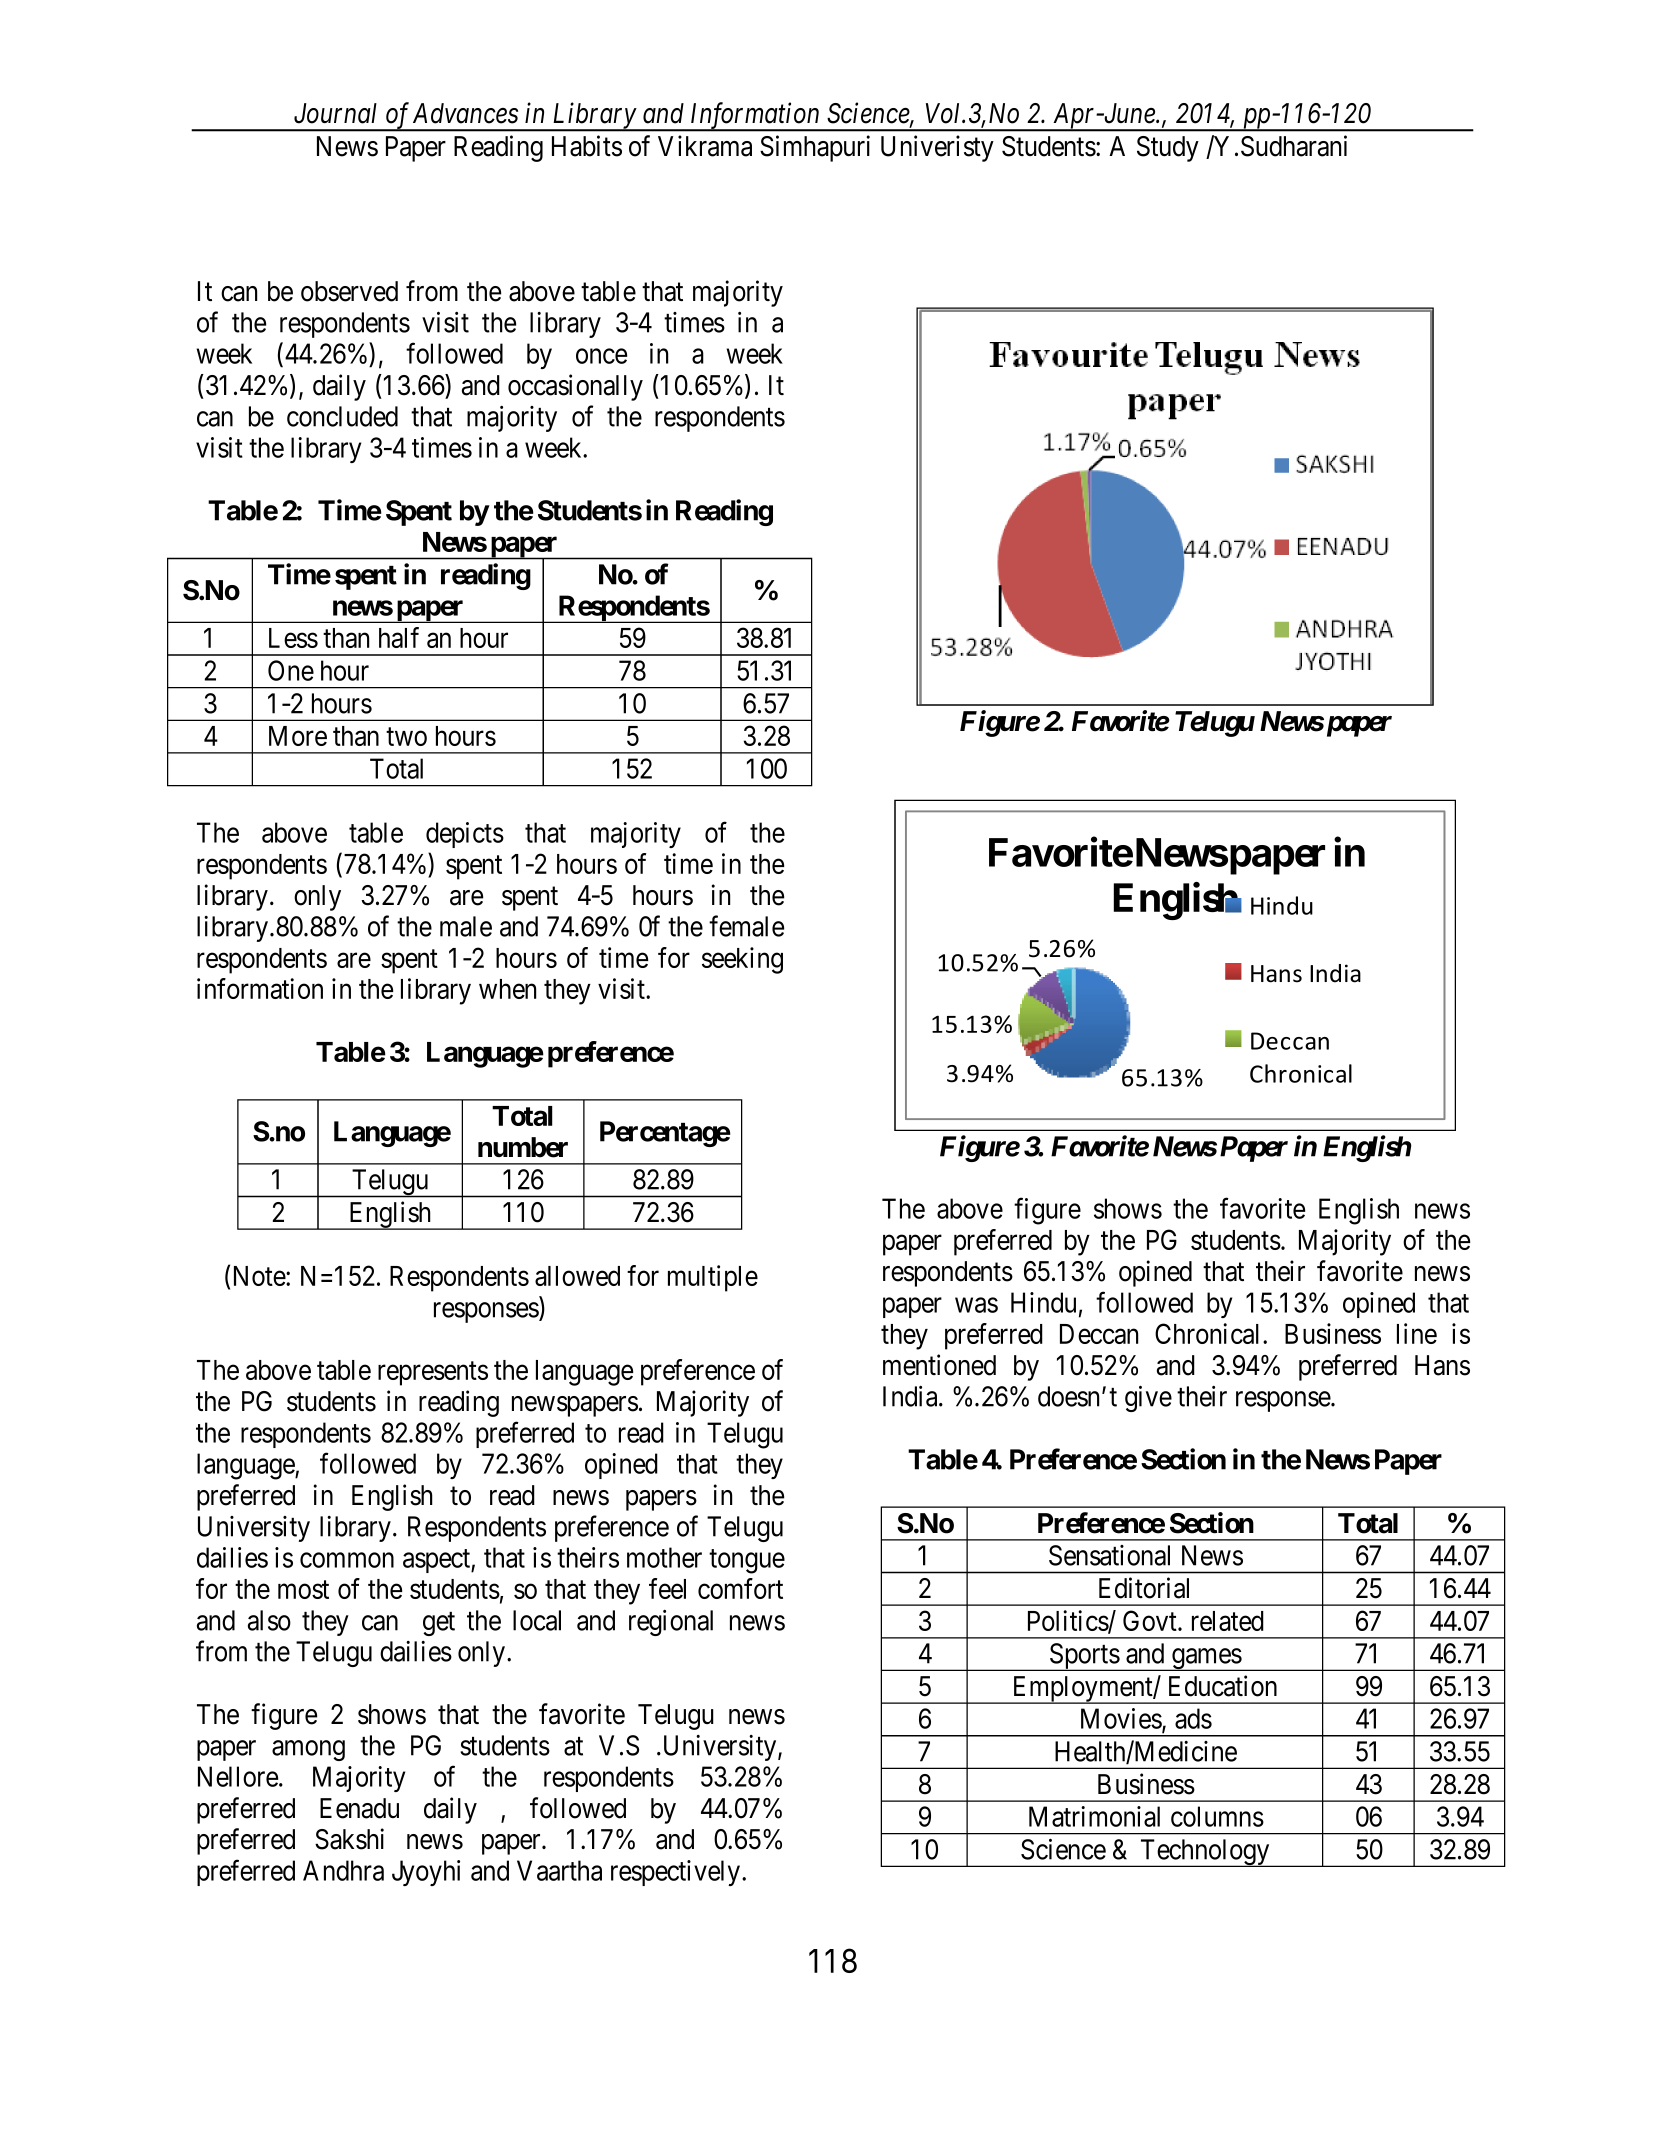  I want to click on half, so click(399, 637).
